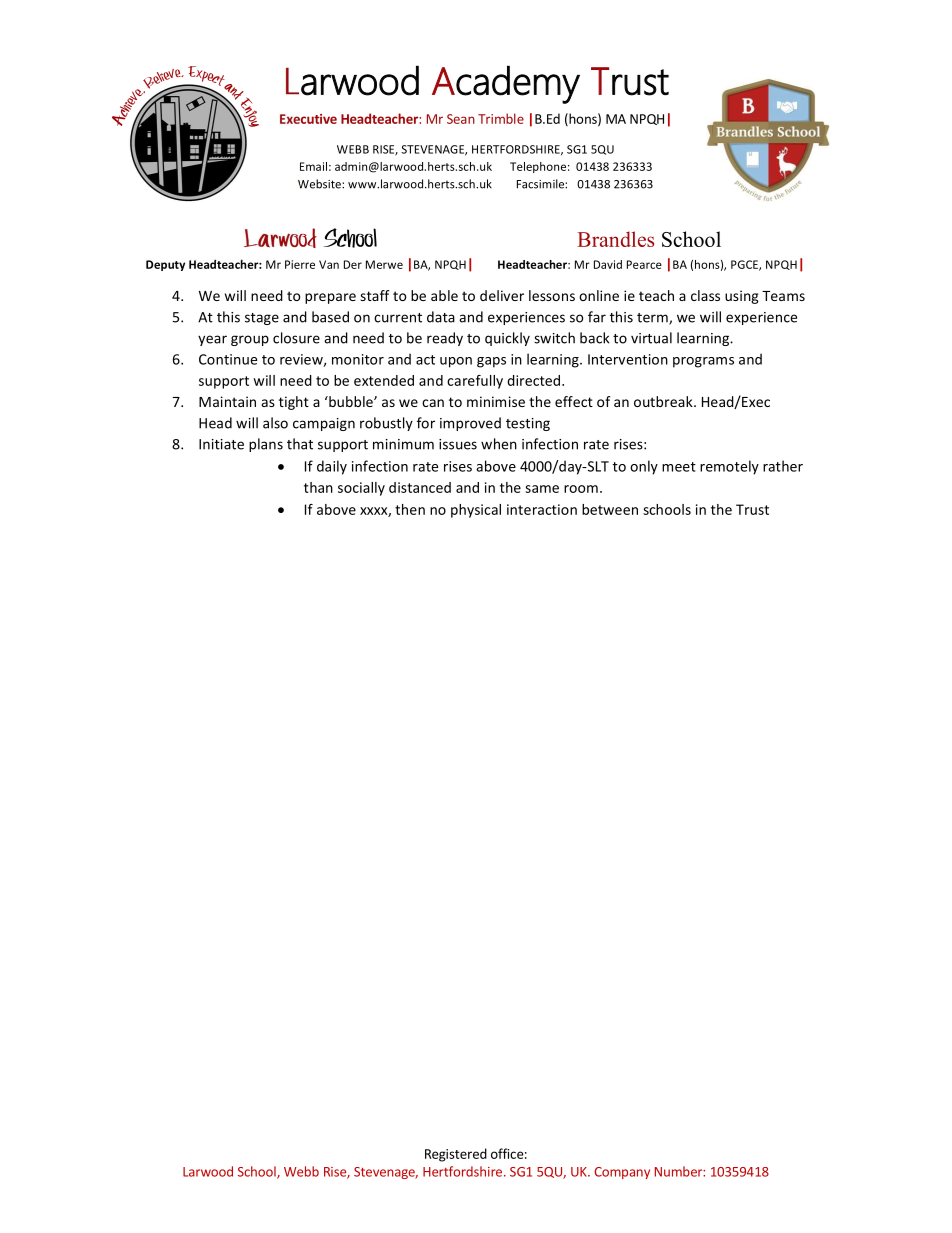 This screenshot has height=1233, width=952. What do you see at coordinates (729, 467) in the screenshot?
I see `remotely` at bounding box center [729, 467].
